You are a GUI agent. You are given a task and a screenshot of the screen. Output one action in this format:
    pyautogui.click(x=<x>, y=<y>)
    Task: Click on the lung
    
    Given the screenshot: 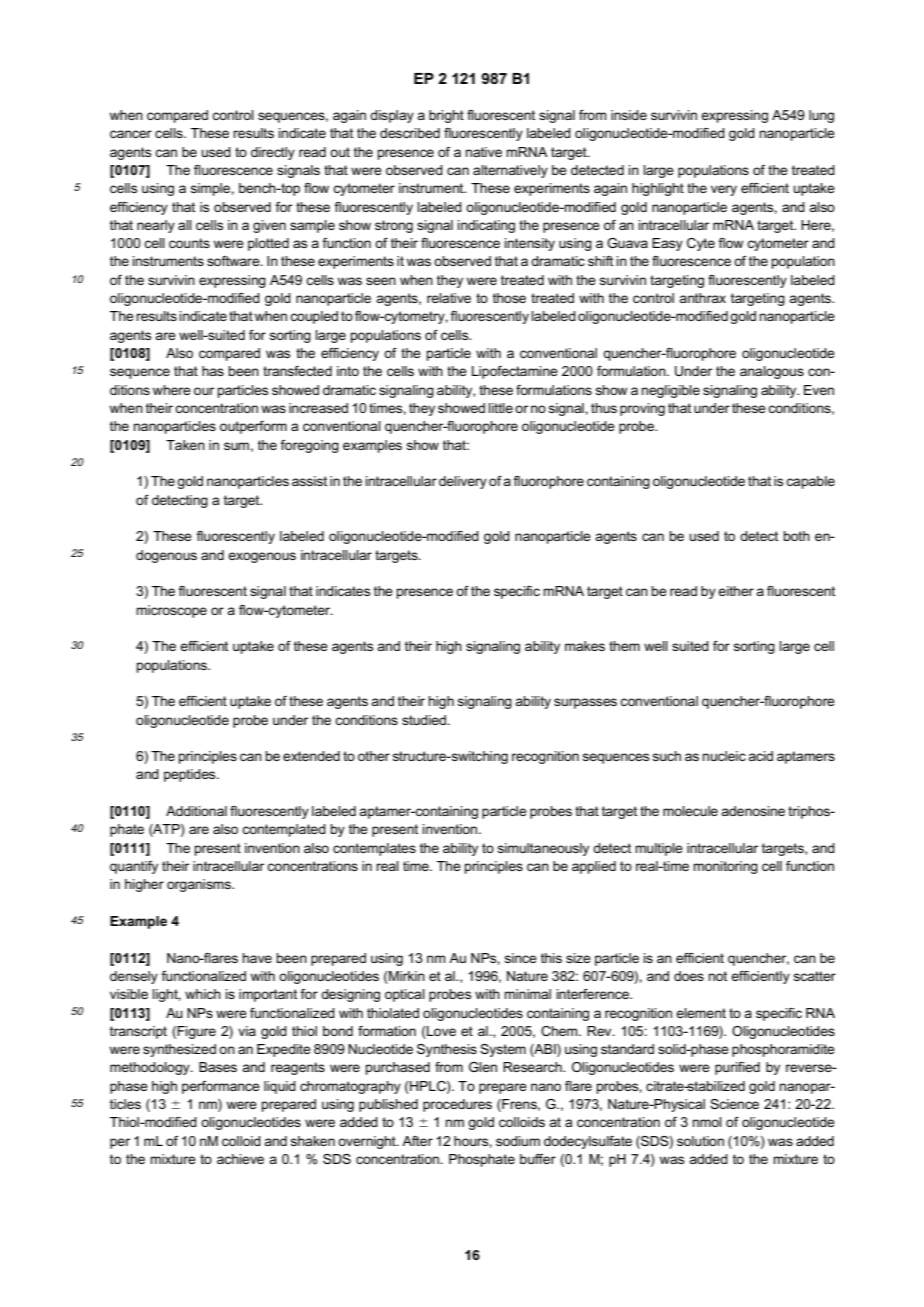 What is the action you would take?
    pyautogui.click(x=821, y=116)
